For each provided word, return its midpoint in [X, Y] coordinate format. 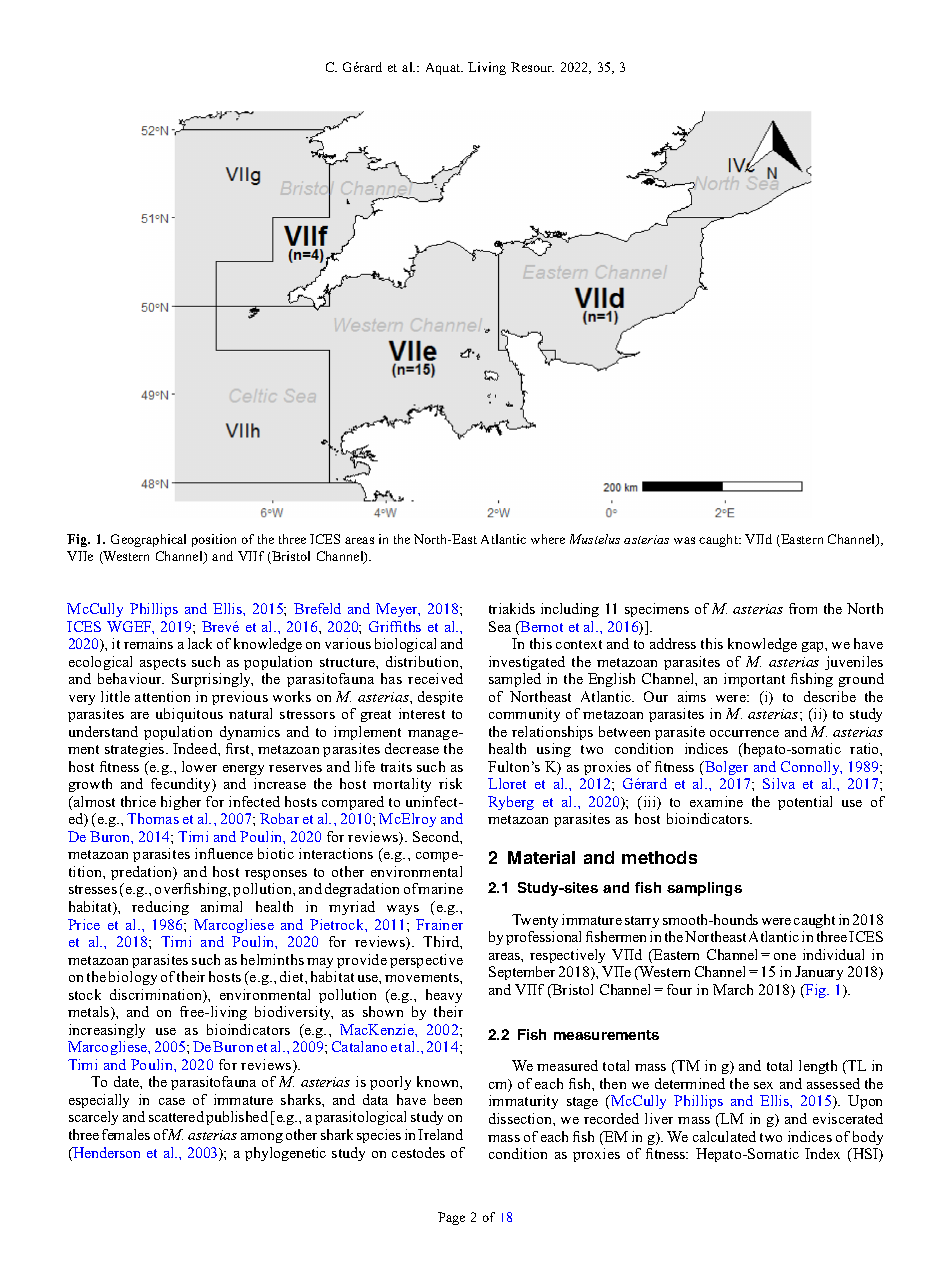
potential [805, 803]
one [785, 956]
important [754, 680]
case [172, 1101]
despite [440, 698]
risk [450, 783]
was [684, 540]
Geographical [148, 540]
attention [162, 696]
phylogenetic [285, 1154]
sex [763, 1085]
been [448, 1099]
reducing [160, 908]
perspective [426, 961]
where [548, 539]
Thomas [153, 818]
